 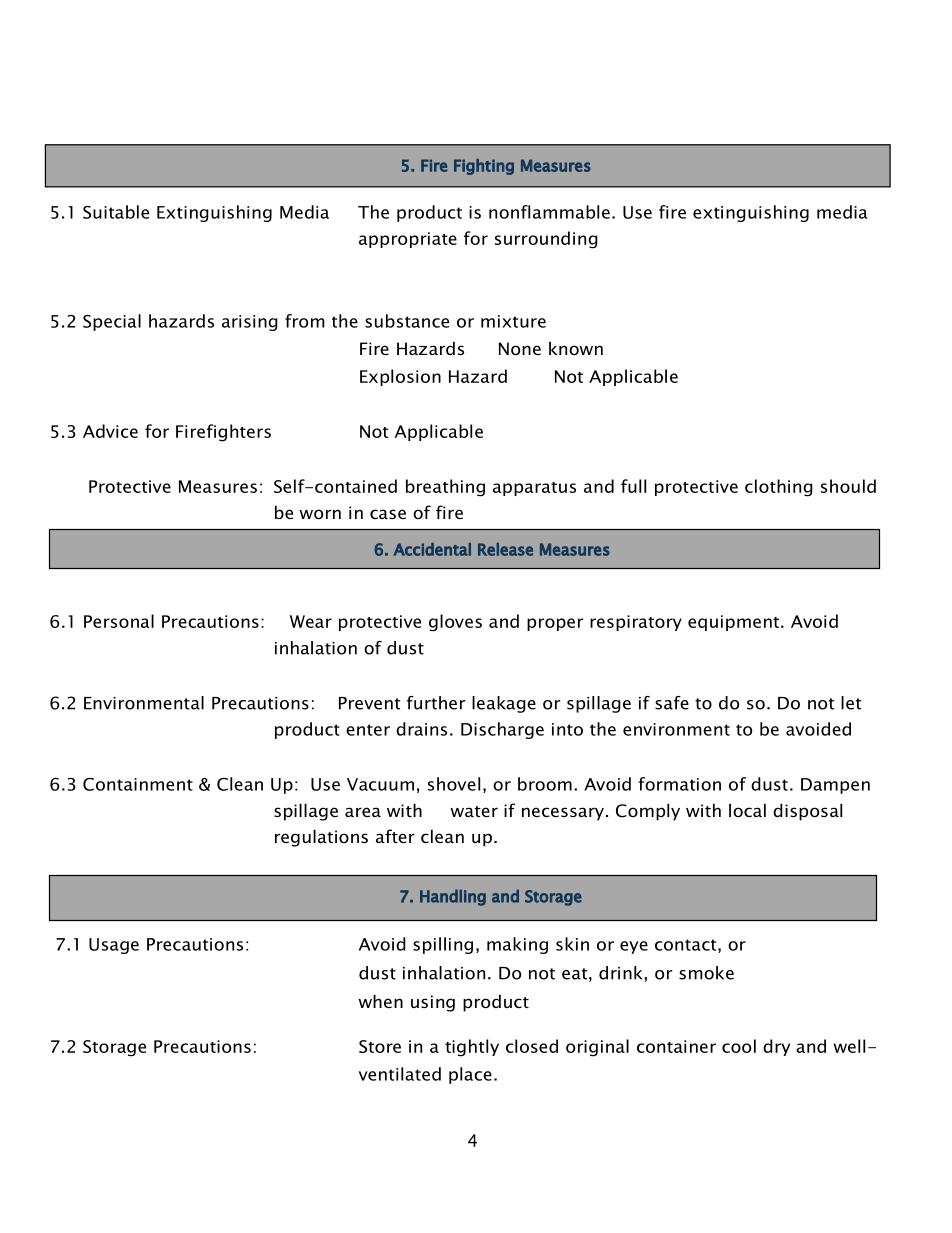 I want to click on Usage, so click(x=114, y=946).
